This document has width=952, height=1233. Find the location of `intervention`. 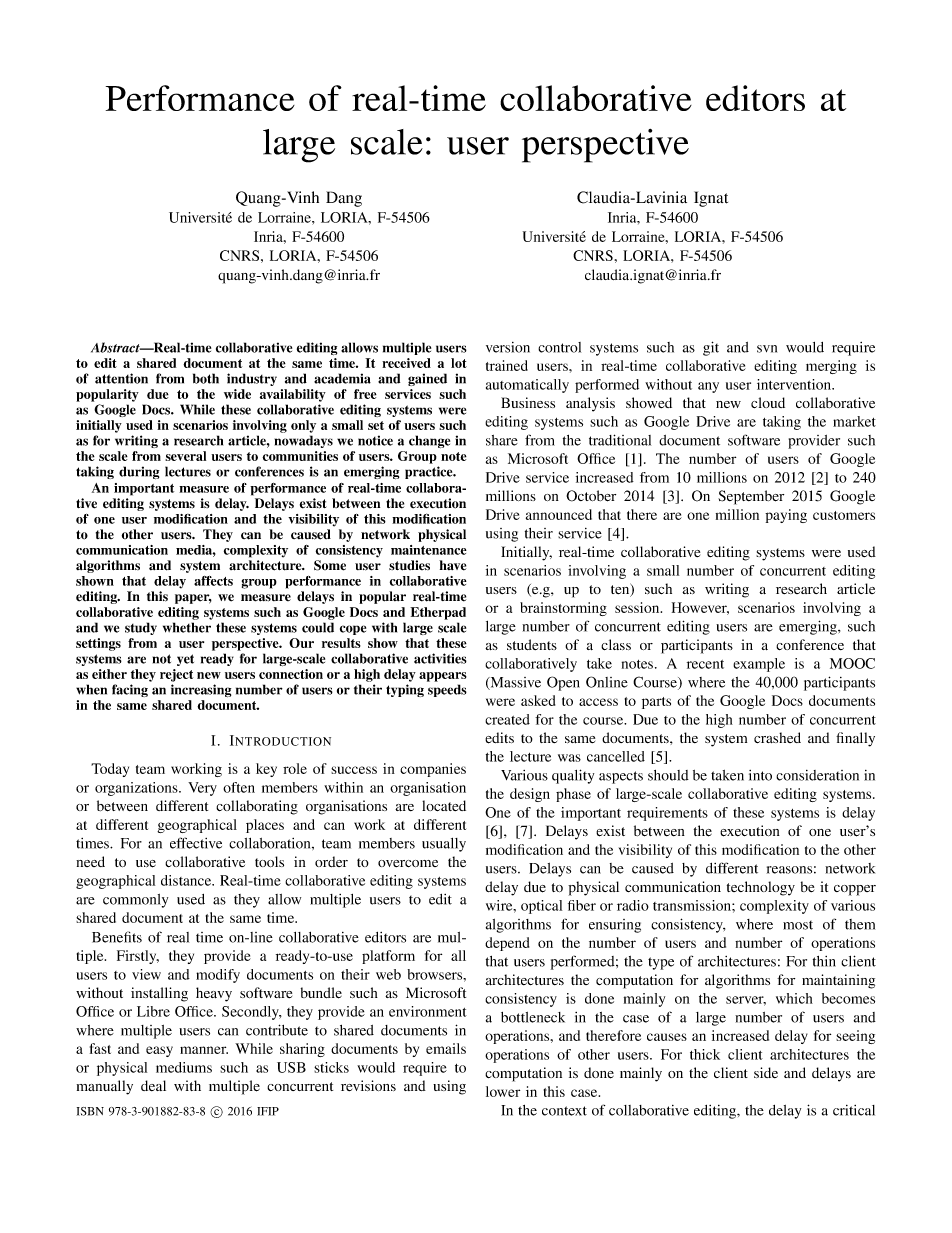

intervention is located at coordinates (795, 384).
